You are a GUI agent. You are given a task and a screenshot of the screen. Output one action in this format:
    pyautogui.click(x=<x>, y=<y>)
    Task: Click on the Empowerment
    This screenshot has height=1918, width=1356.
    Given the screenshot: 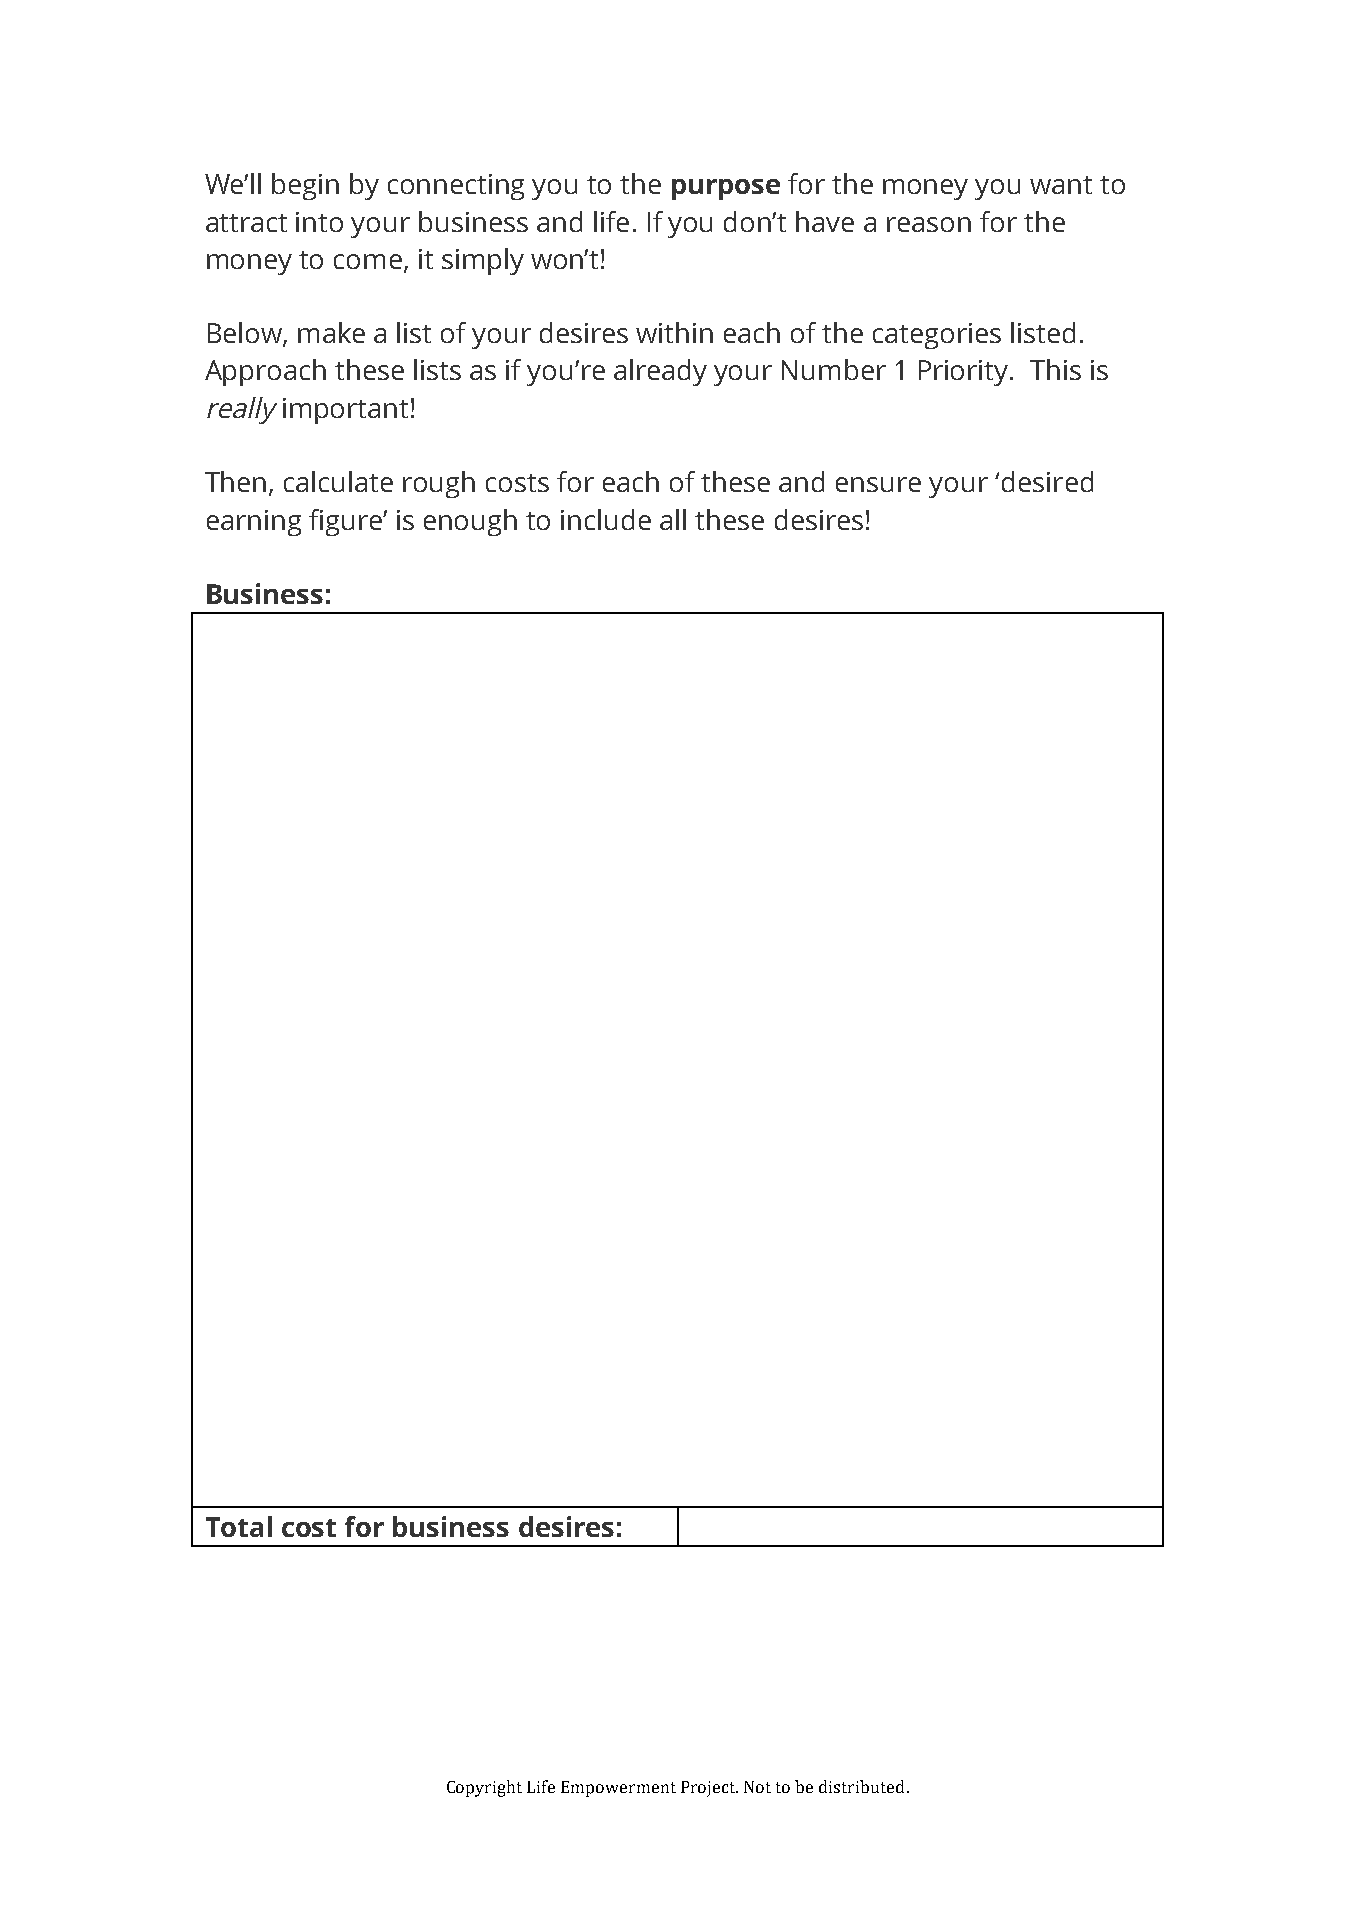 What is the action you would take?
    pyautogui.click(x=618, y=1789)
